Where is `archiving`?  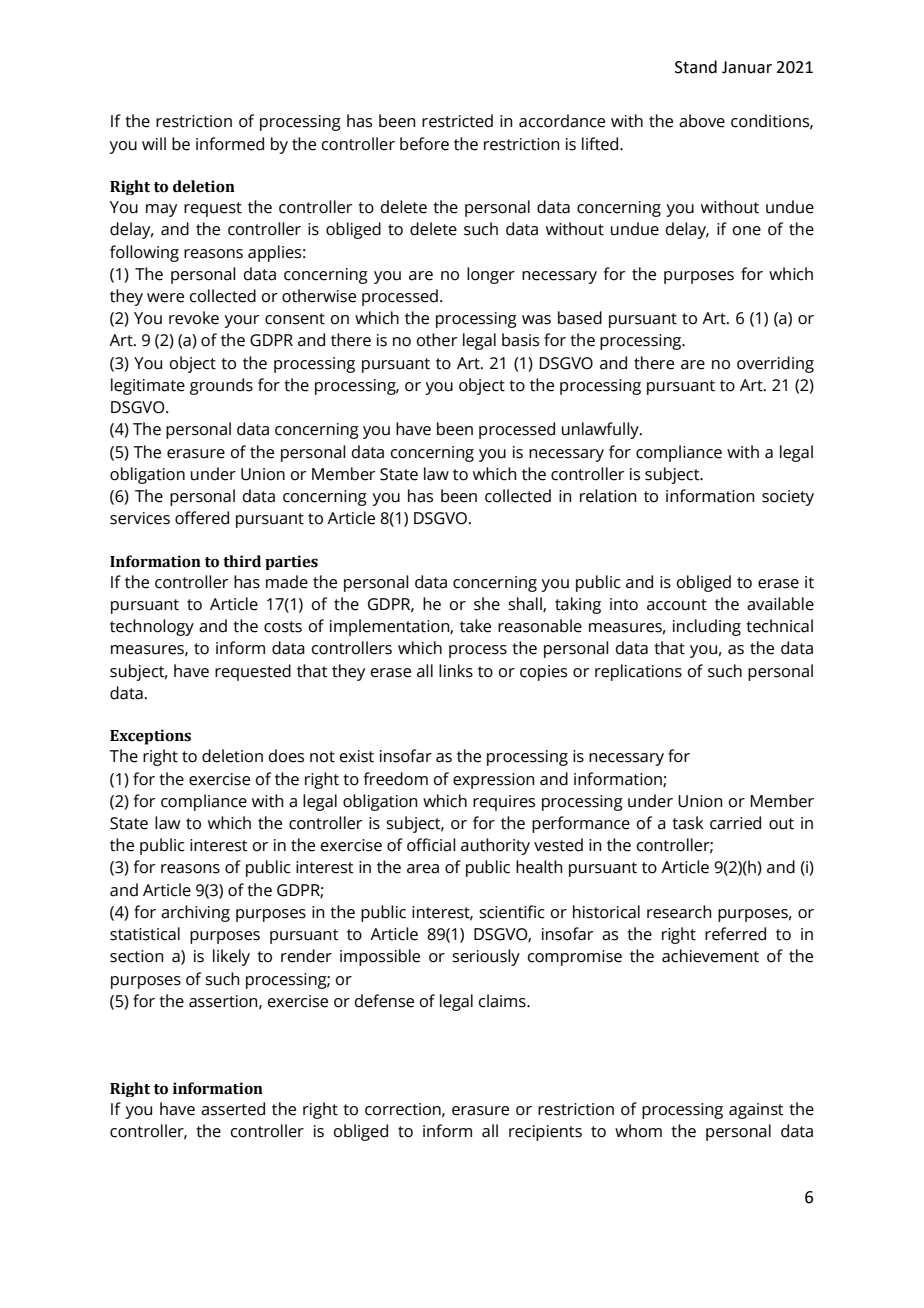
archiving is located at coordinates (195, 913).
